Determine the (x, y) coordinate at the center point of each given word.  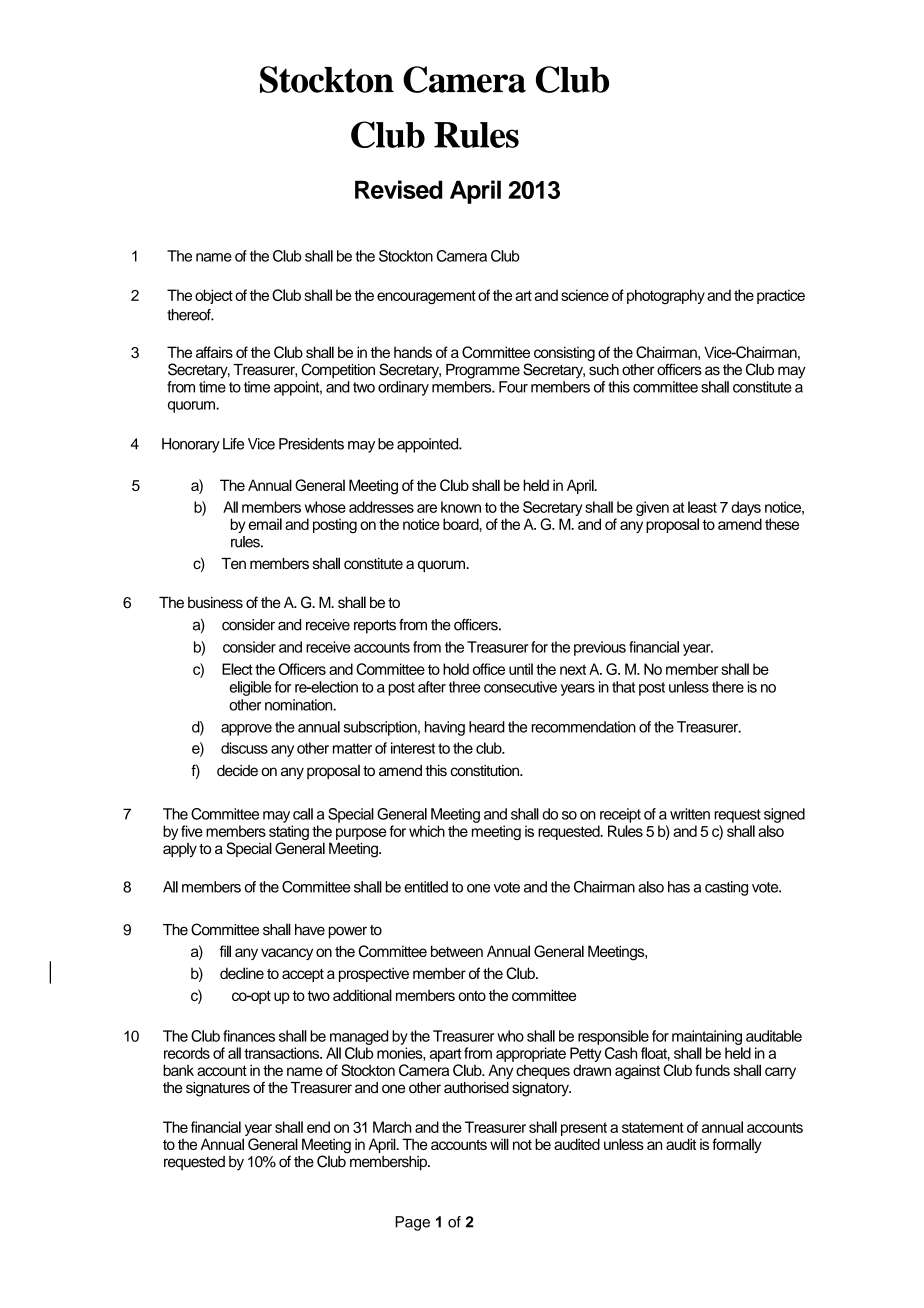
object (214, 296)
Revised (398, 189)
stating (289, 834)
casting (726, 888)
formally (737, 1145)
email (265, 524)
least (702, 507)
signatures (218, 1089)
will (499, 1144)
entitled (426, 887)
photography (666, 296)
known (461, 507)
